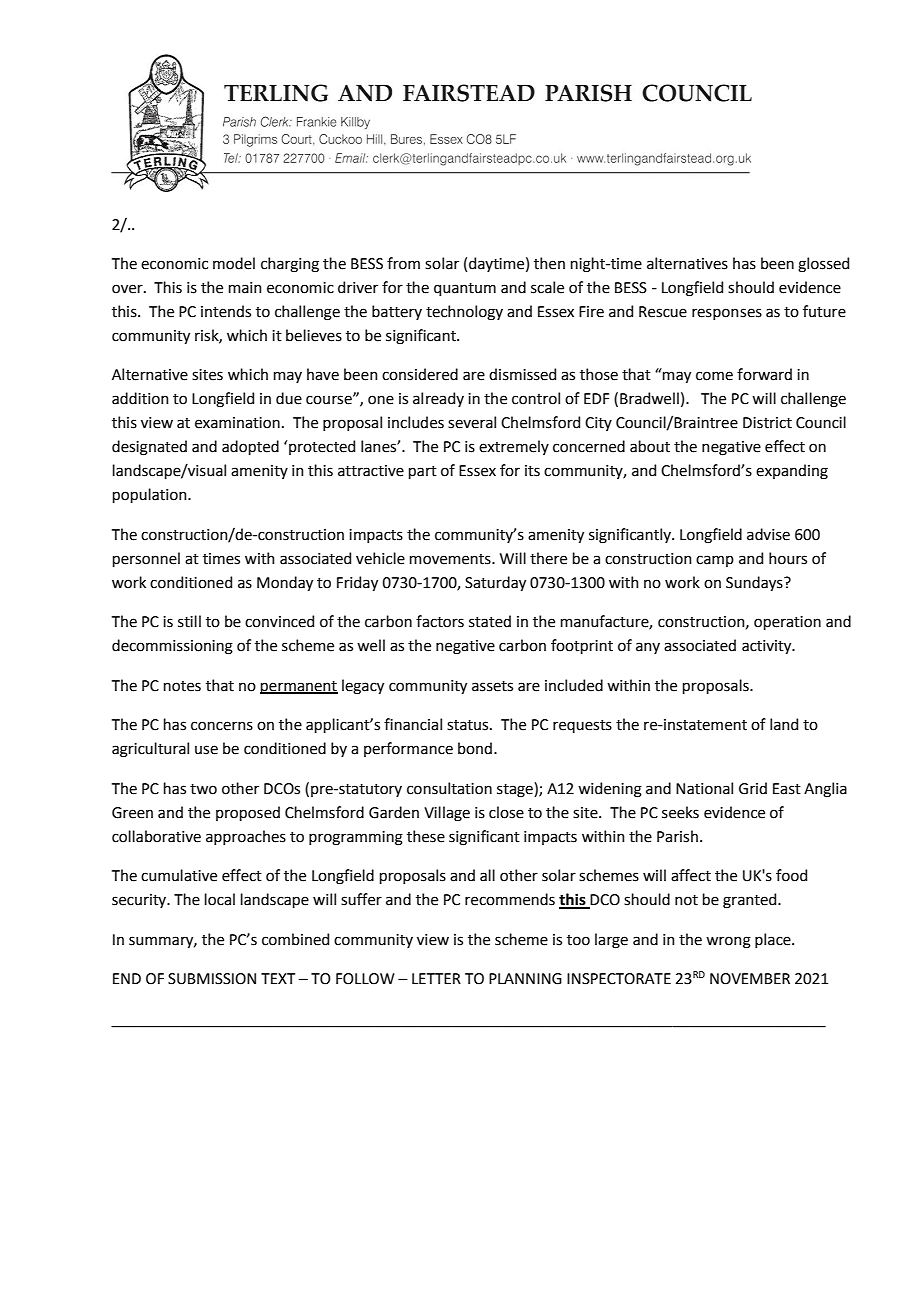 The height and width of the screenshot is (1307, 924). What do you see at coordinates (490, 621) in the screenshot?
I see `stated` at bounding box center [490, 621].
